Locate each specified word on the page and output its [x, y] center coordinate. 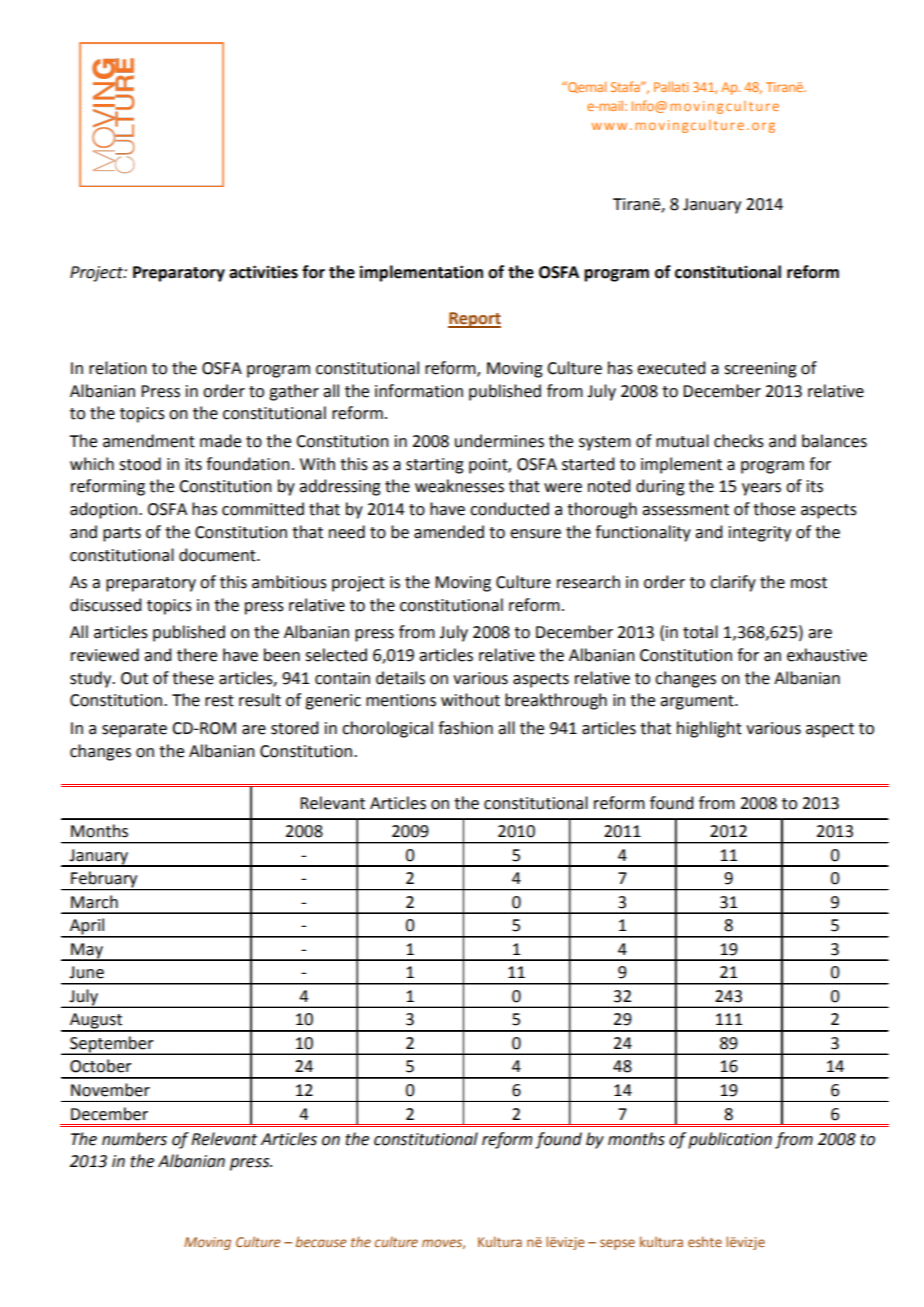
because [320, 1241]
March [94, 902]
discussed [105, 605]
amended [449, 532]
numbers [134, 1139]
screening [760, 370]
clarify [733, 583]
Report [474, 320]
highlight [709, 729]
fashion [465, 728]
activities [263, 272]
